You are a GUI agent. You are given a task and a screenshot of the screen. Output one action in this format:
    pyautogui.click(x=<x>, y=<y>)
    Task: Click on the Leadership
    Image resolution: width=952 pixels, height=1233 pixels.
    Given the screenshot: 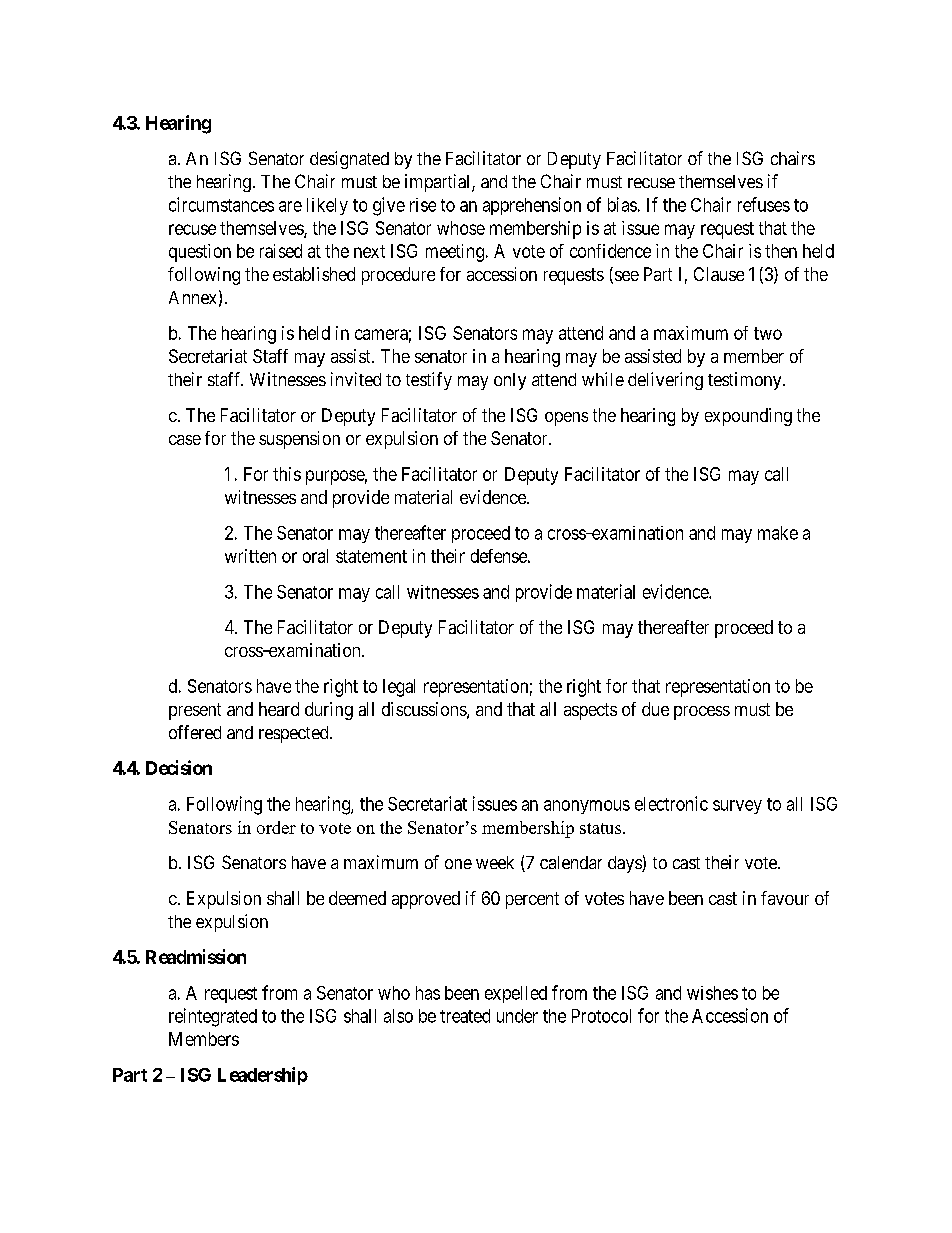 What is the action you would take?
    pyautogui.click(x=263, y=1076)
